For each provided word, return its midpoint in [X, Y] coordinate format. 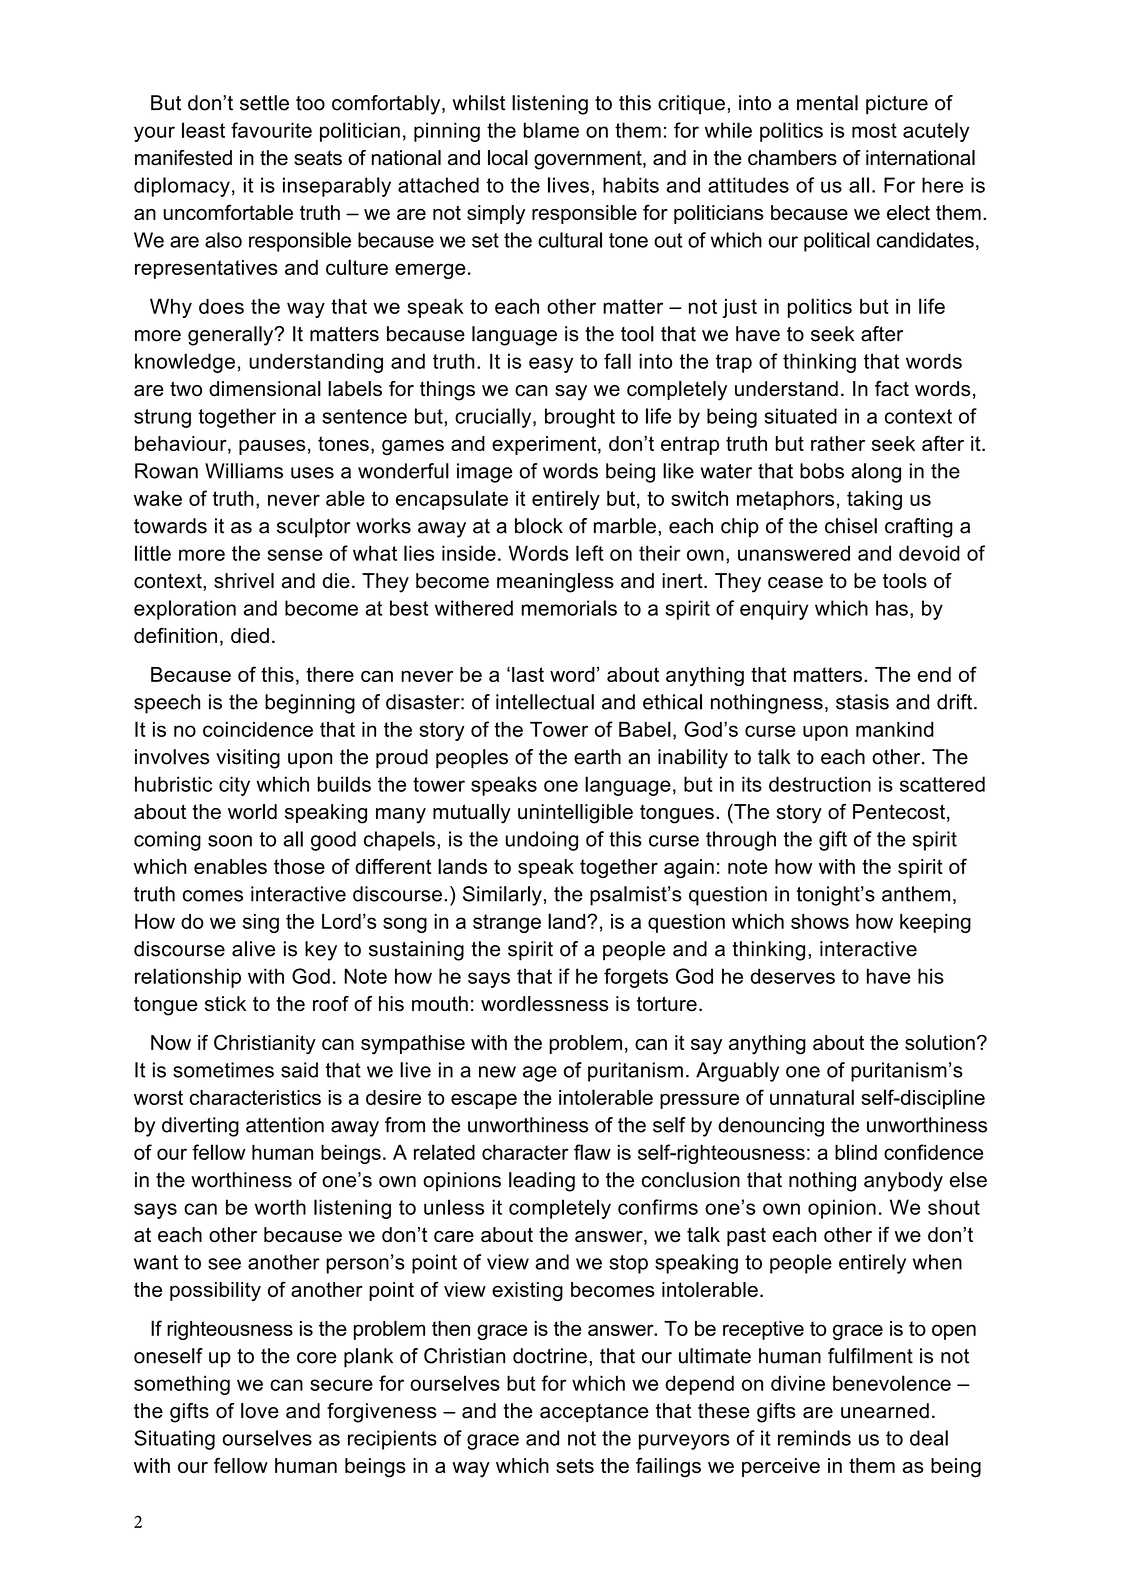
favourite [271, 130]
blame [551, 130]
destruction [820, 784]
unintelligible [575, 814]
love [260, 1411]
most [874, 130]
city [234, 786]
